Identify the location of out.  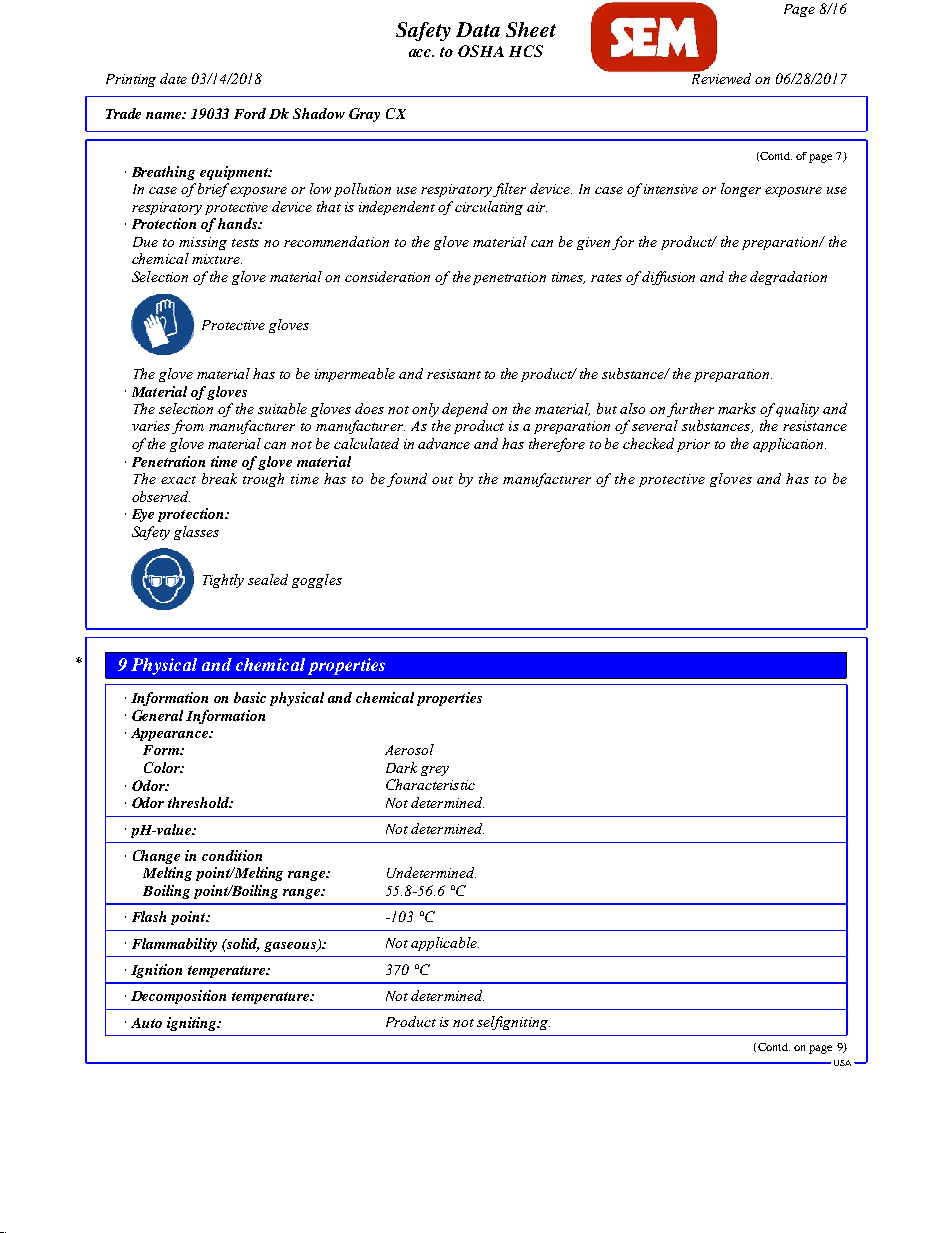
(442, 480).
